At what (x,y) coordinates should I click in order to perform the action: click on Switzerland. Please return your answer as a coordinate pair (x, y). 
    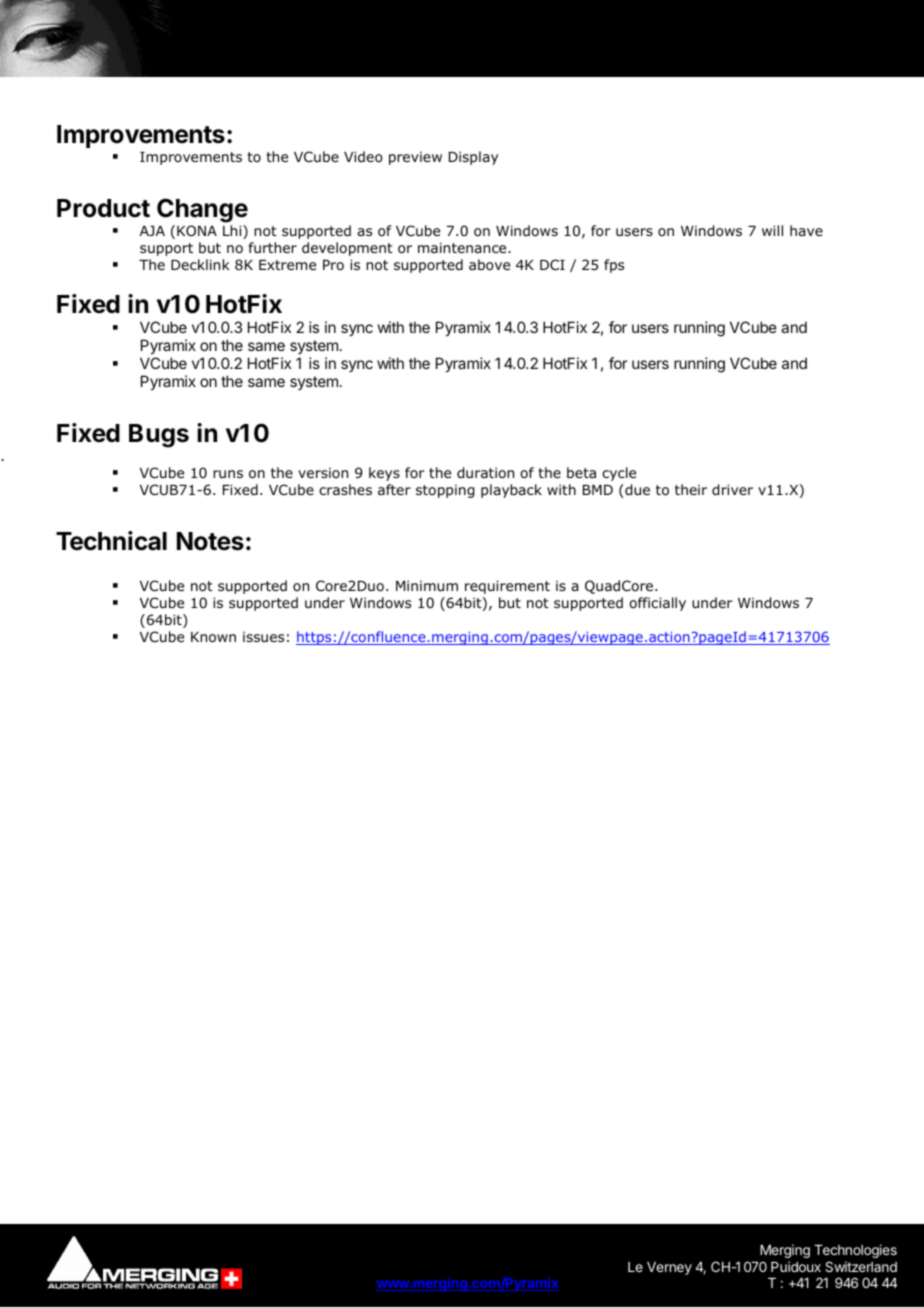
    Looking at the image, I should click on (861, 1266).
